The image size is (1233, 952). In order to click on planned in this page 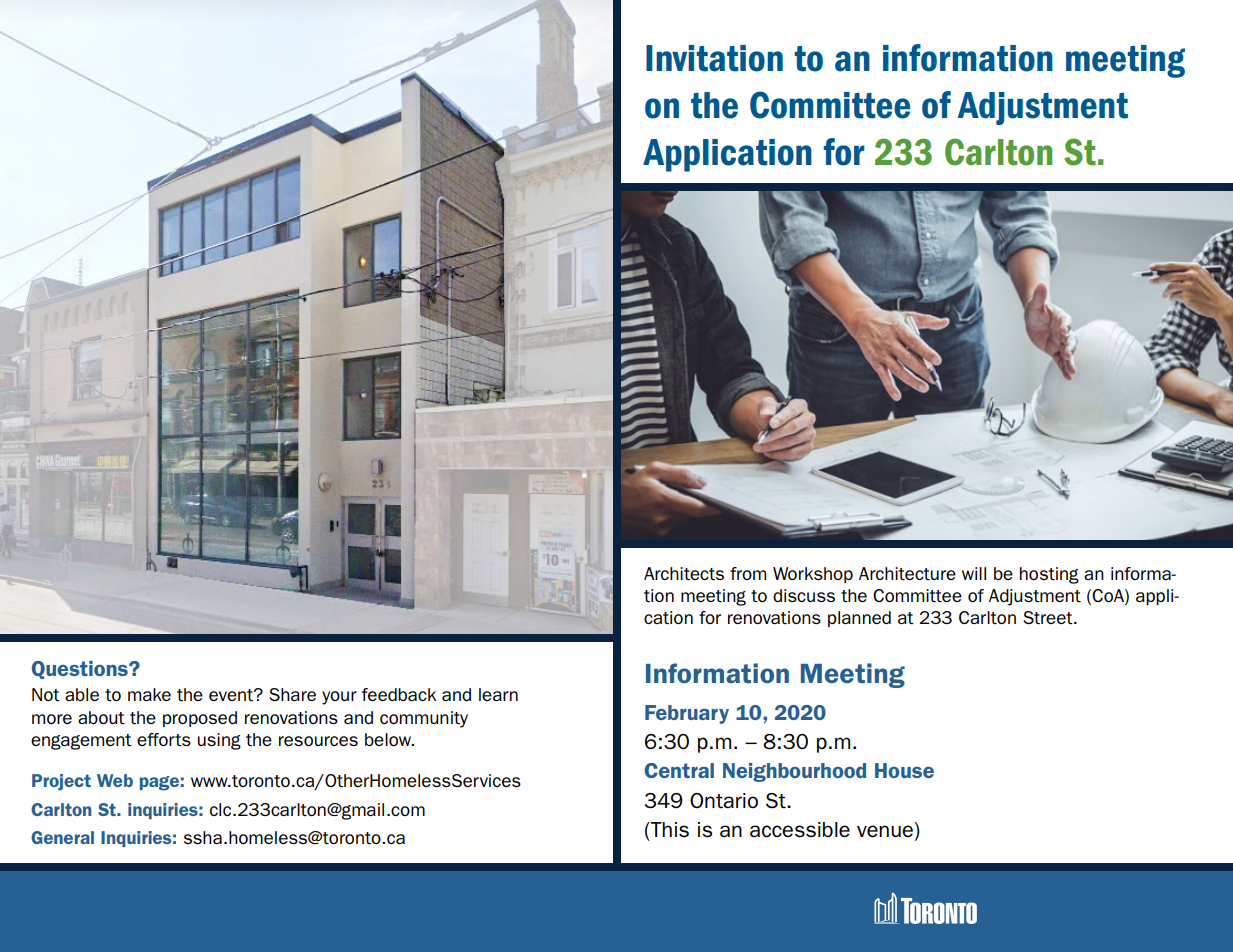, I will do `click(859, 619)`.
